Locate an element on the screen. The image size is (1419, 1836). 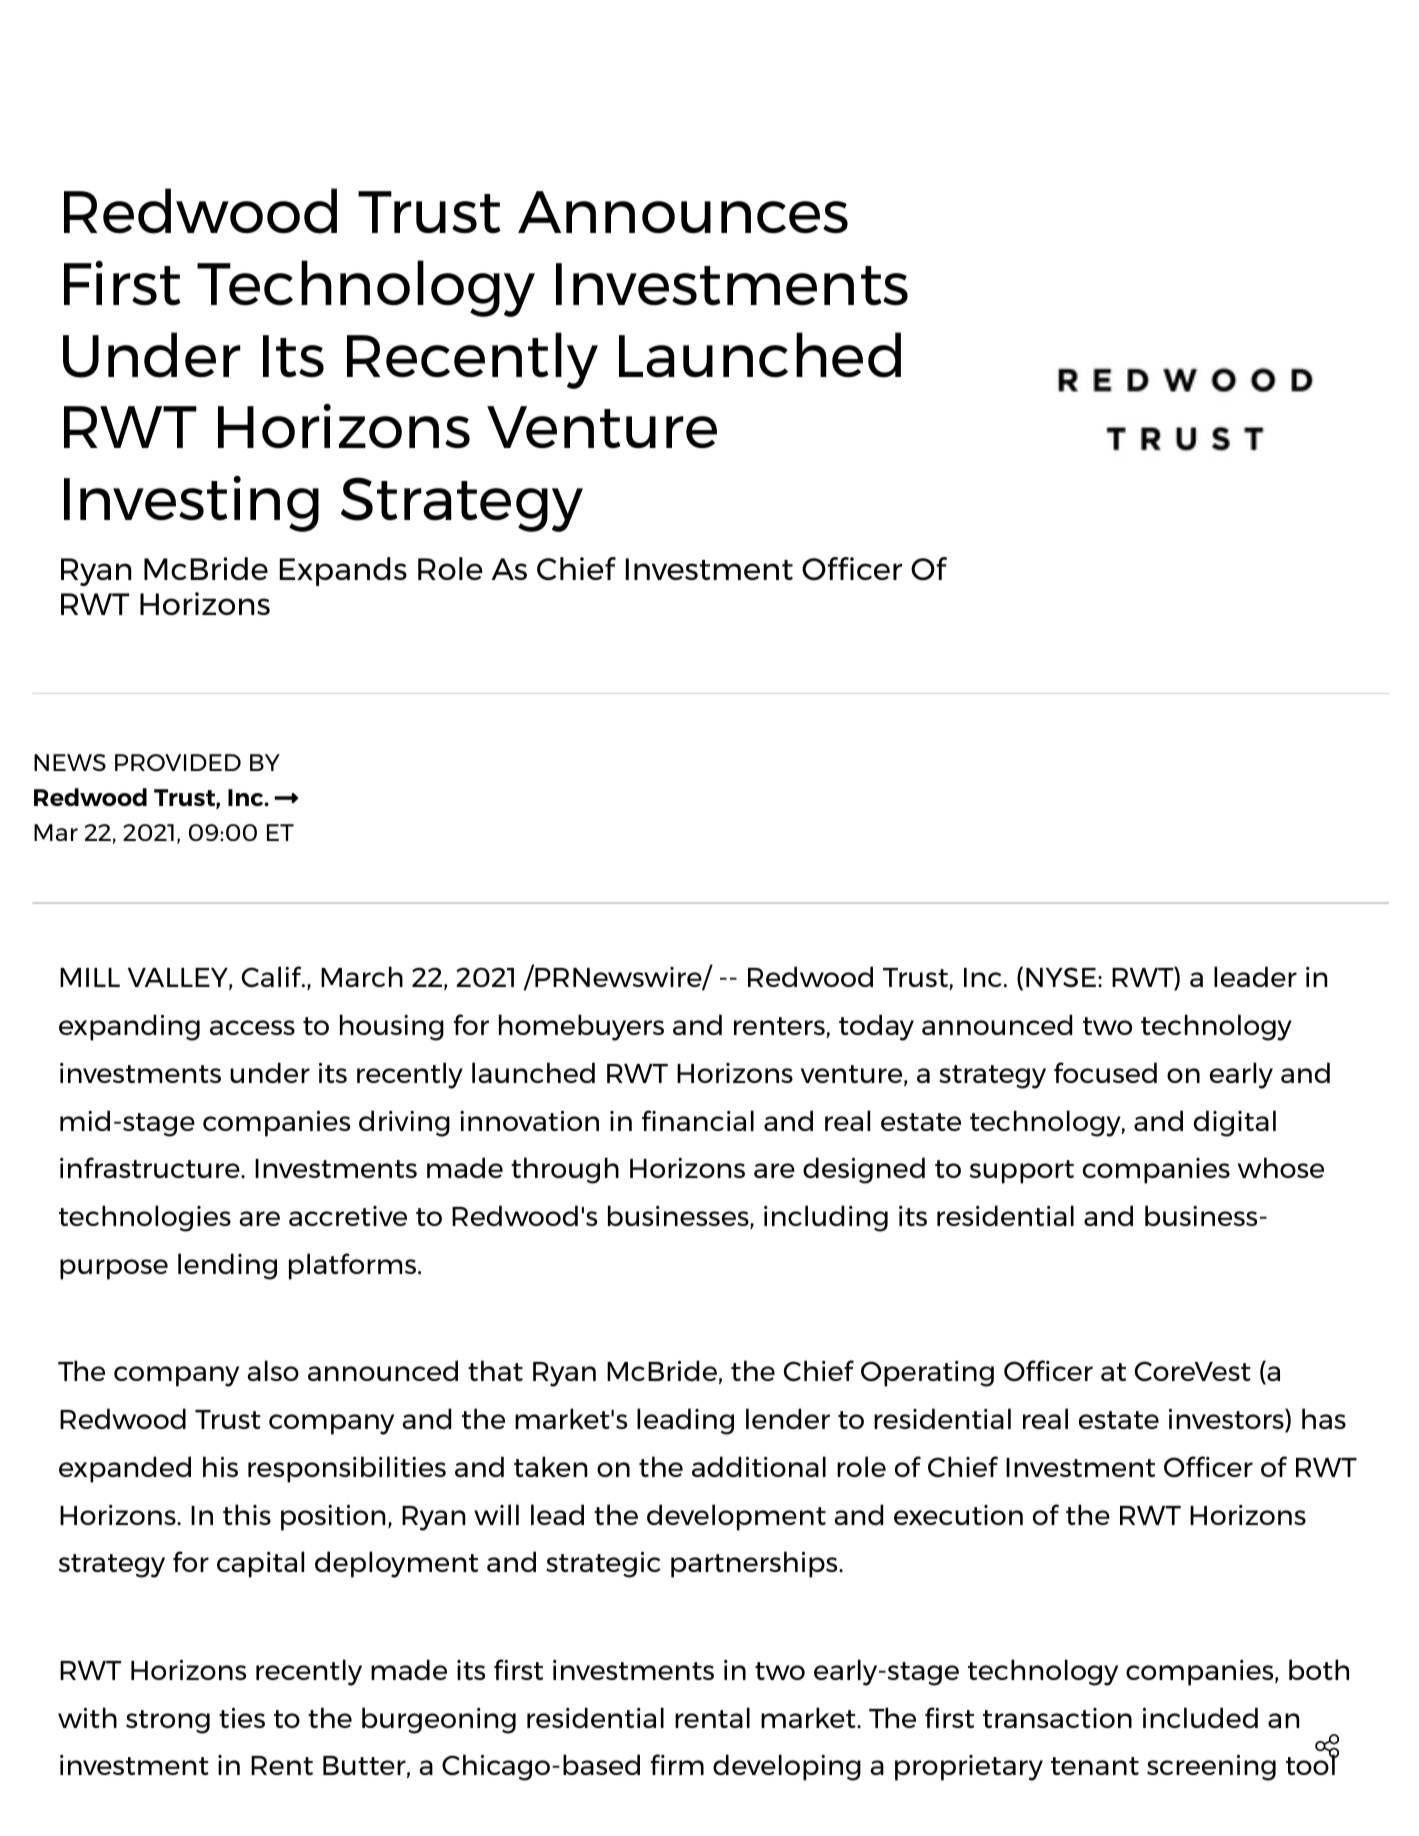
Investing is located at coordinates (191, 504).
